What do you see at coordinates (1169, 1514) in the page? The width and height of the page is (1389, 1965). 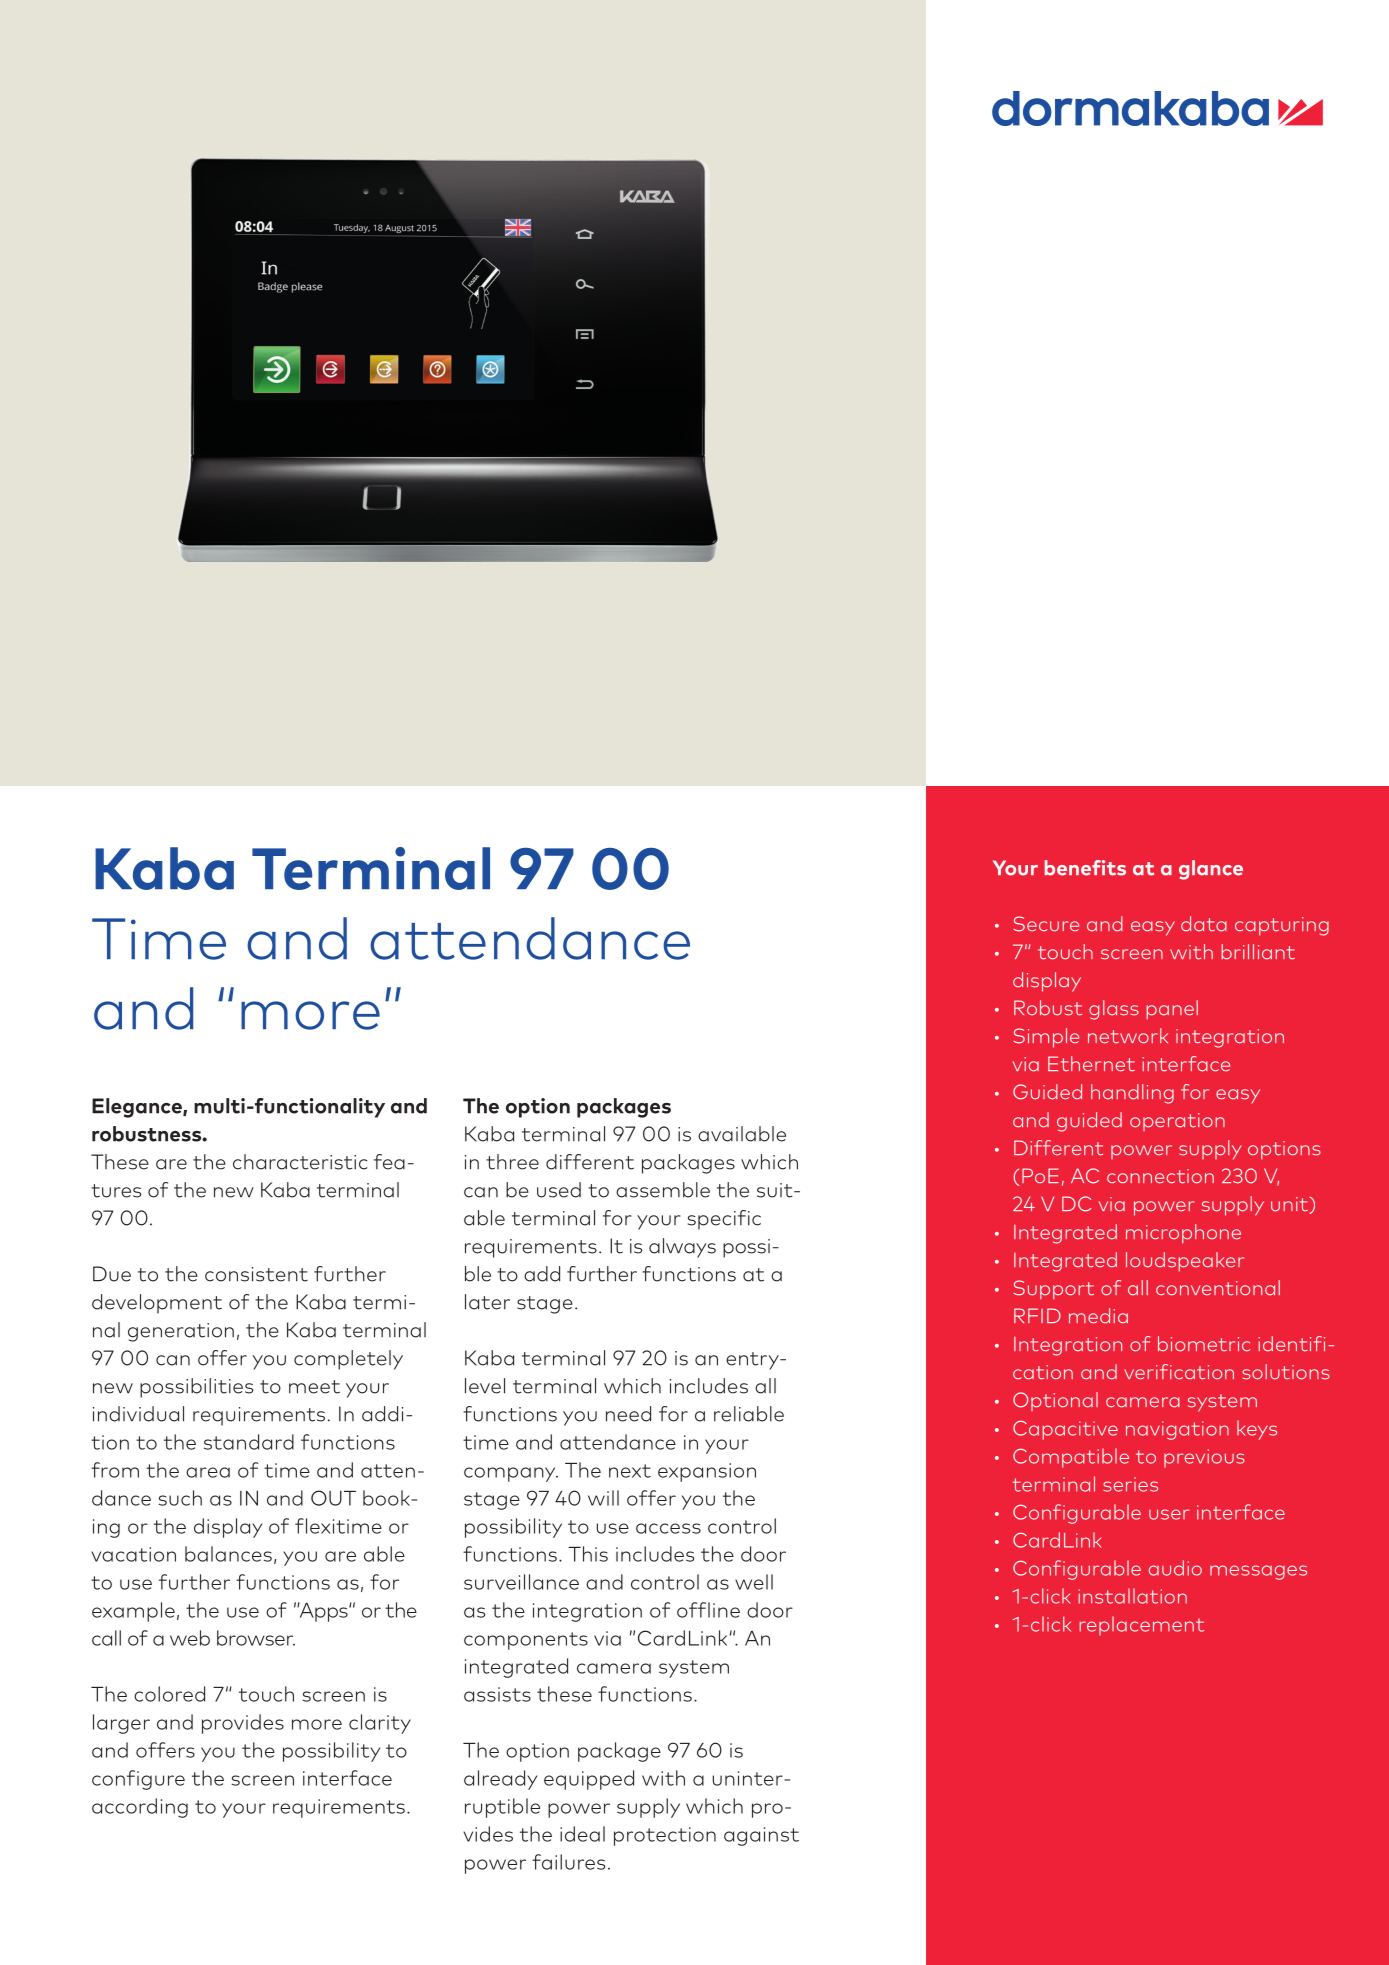 I see `user` at bounding box center [1169, 1514].
